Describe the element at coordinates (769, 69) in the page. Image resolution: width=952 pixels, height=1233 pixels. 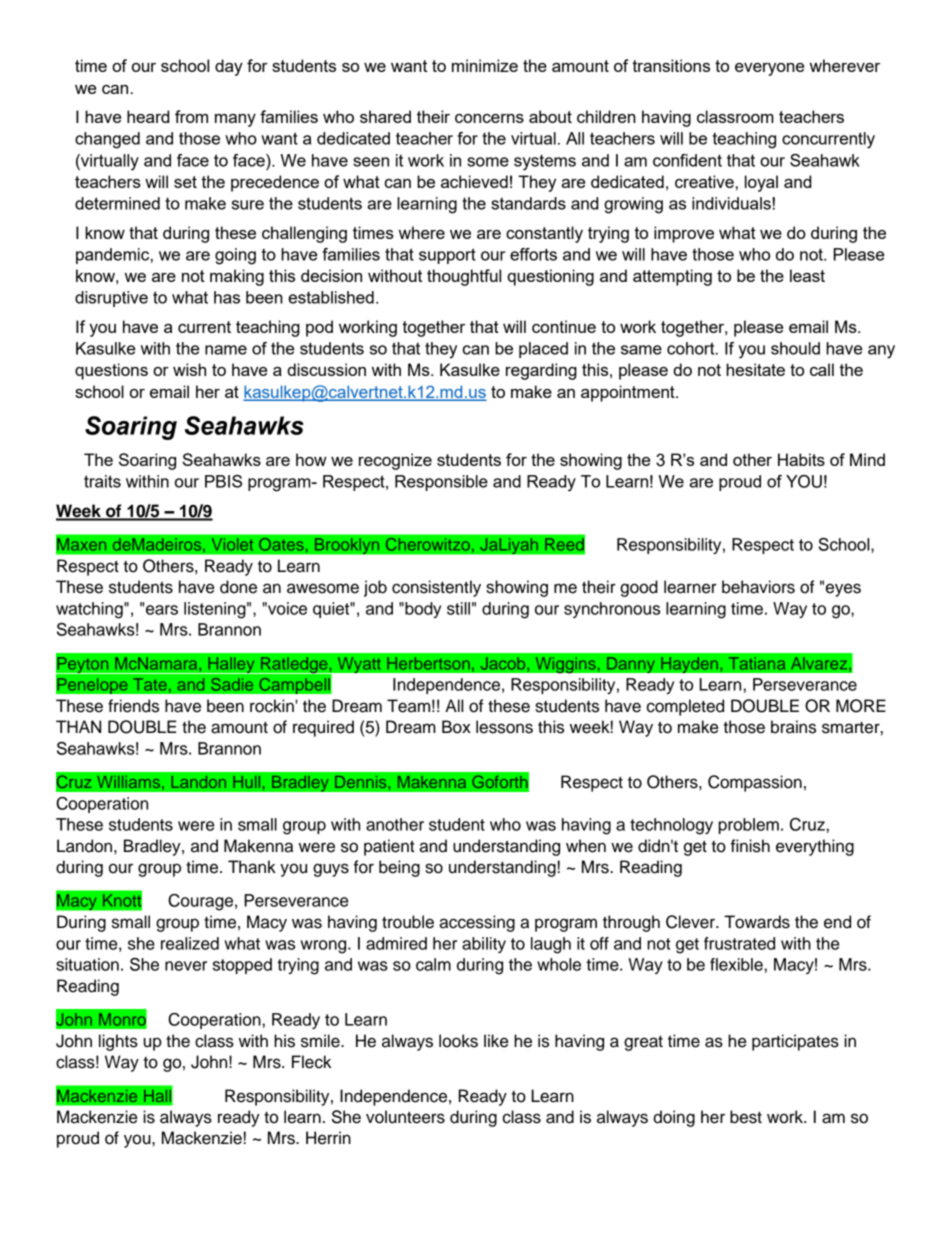
I see `everyone` at that location.
